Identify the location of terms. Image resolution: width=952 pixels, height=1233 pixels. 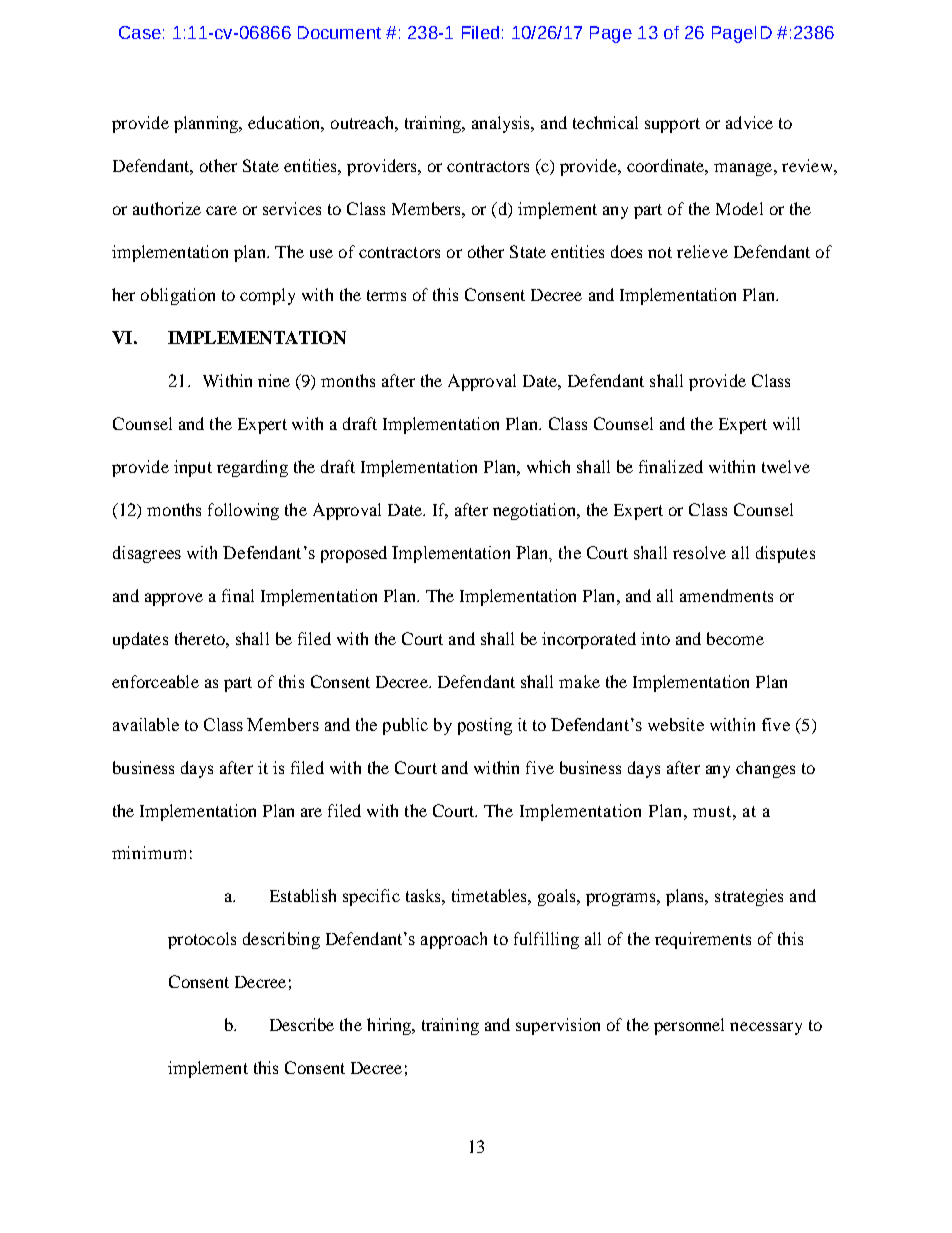
(386, 295).
